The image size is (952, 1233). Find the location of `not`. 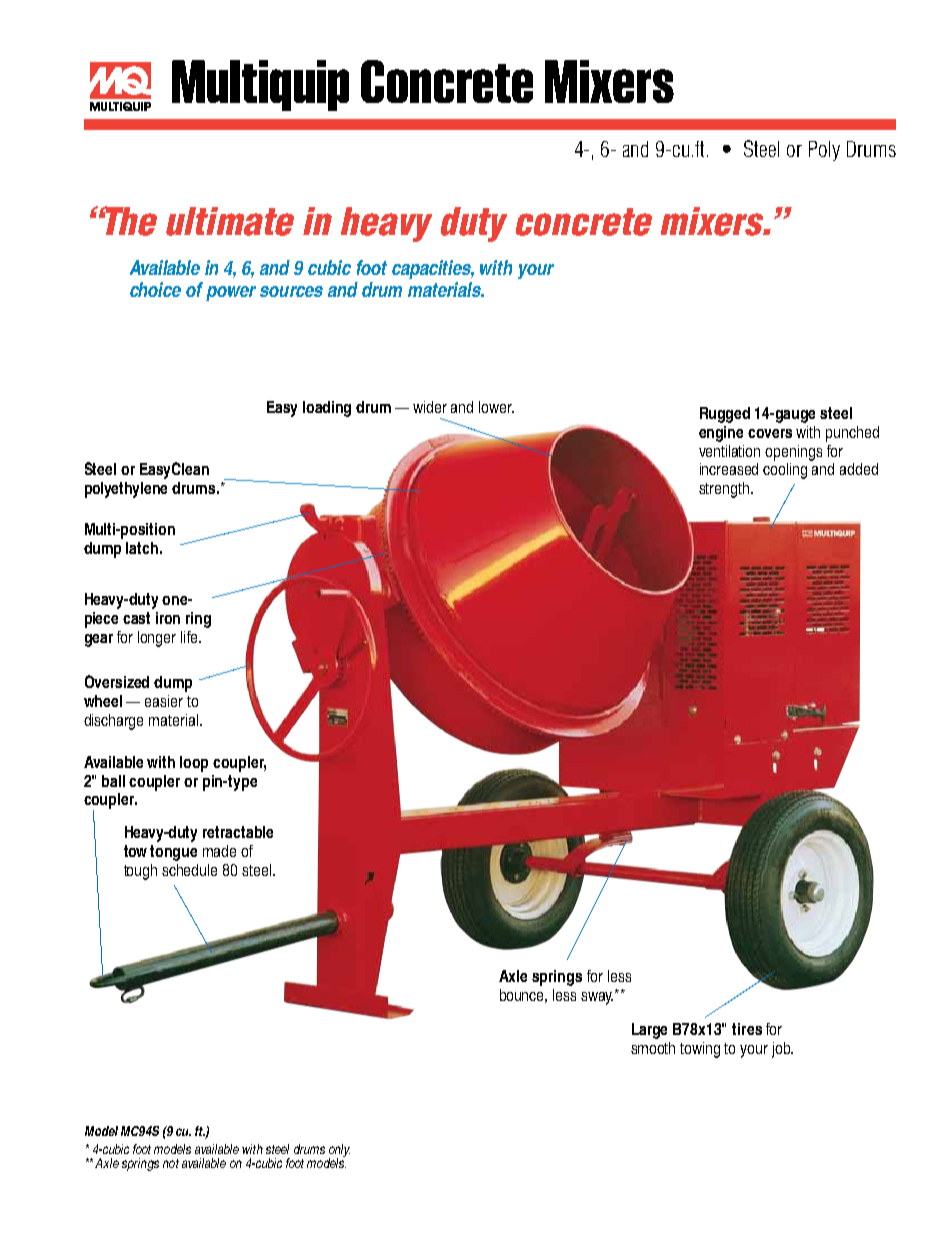

not is located at coordinates (171, 1163).
